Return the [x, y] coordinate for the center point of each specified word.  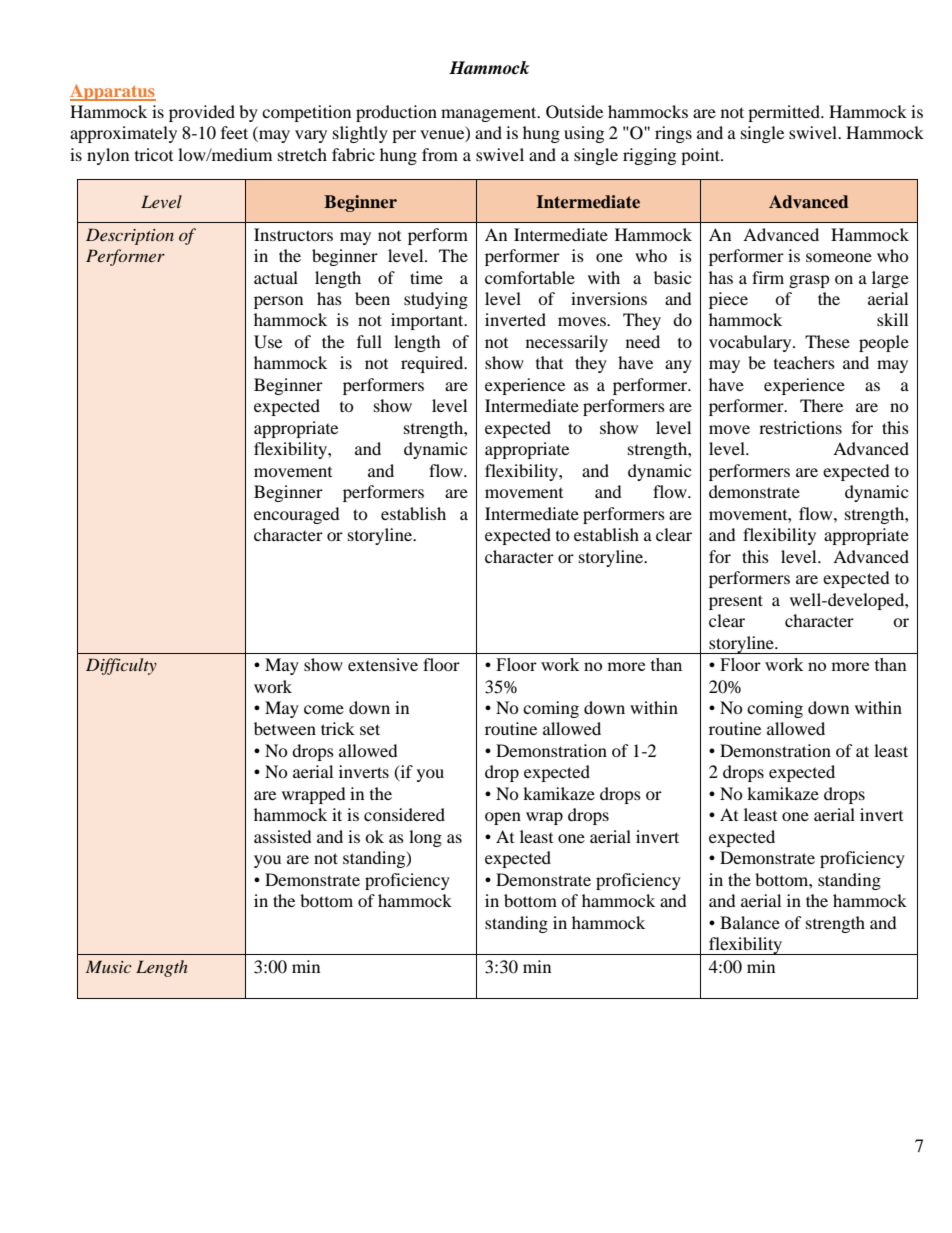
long [425, 838]
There [821, 405]
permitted [785, 113]
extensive [383, 664]
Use [268, 342]
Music [109, 966]
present [736, 602]
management [490, 114]
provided [202, 113]
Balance [750, 922]
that [549, 362]
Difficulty [121, 666]
